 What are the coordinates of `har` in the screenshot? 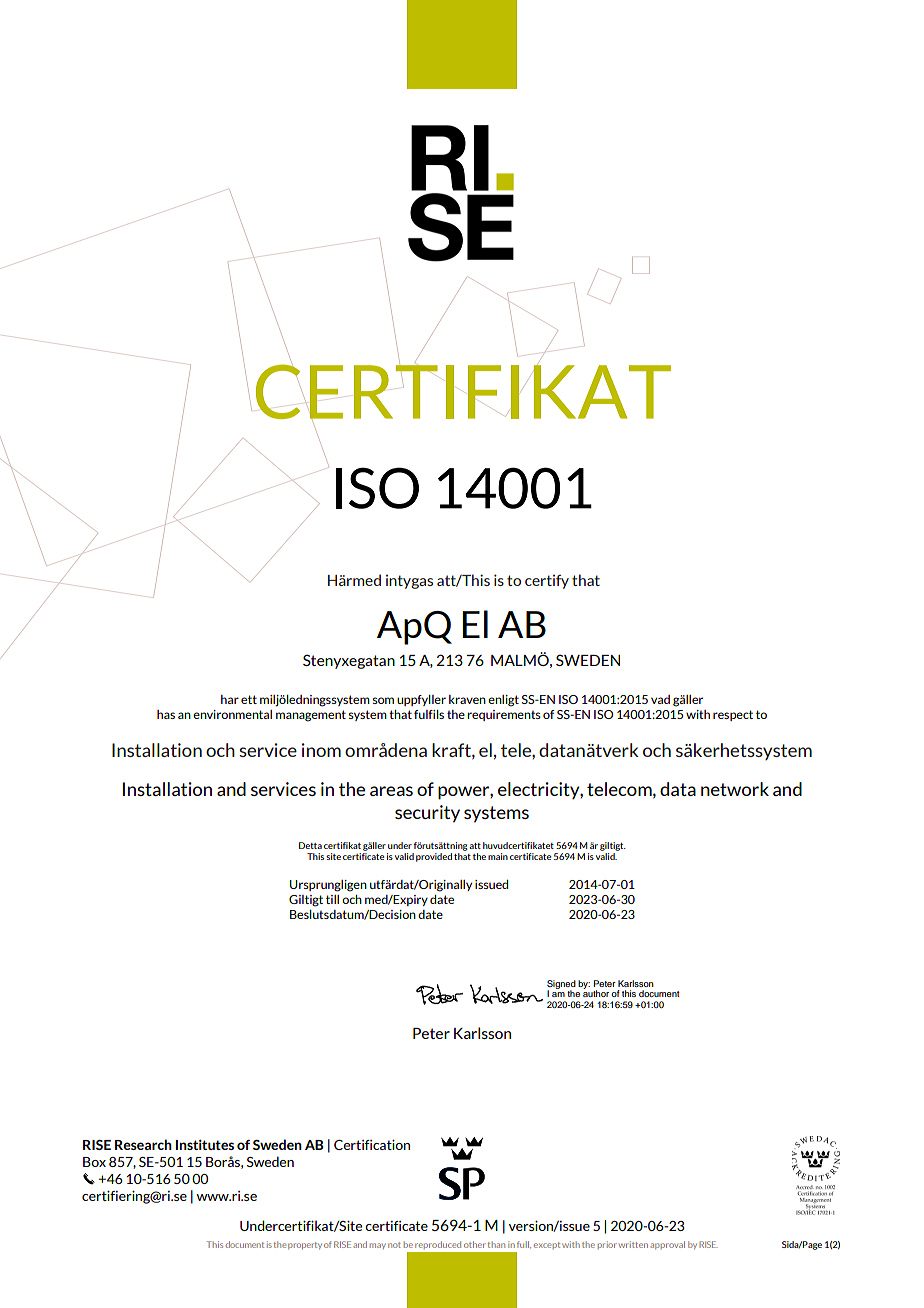 It's located at (230, 699).
